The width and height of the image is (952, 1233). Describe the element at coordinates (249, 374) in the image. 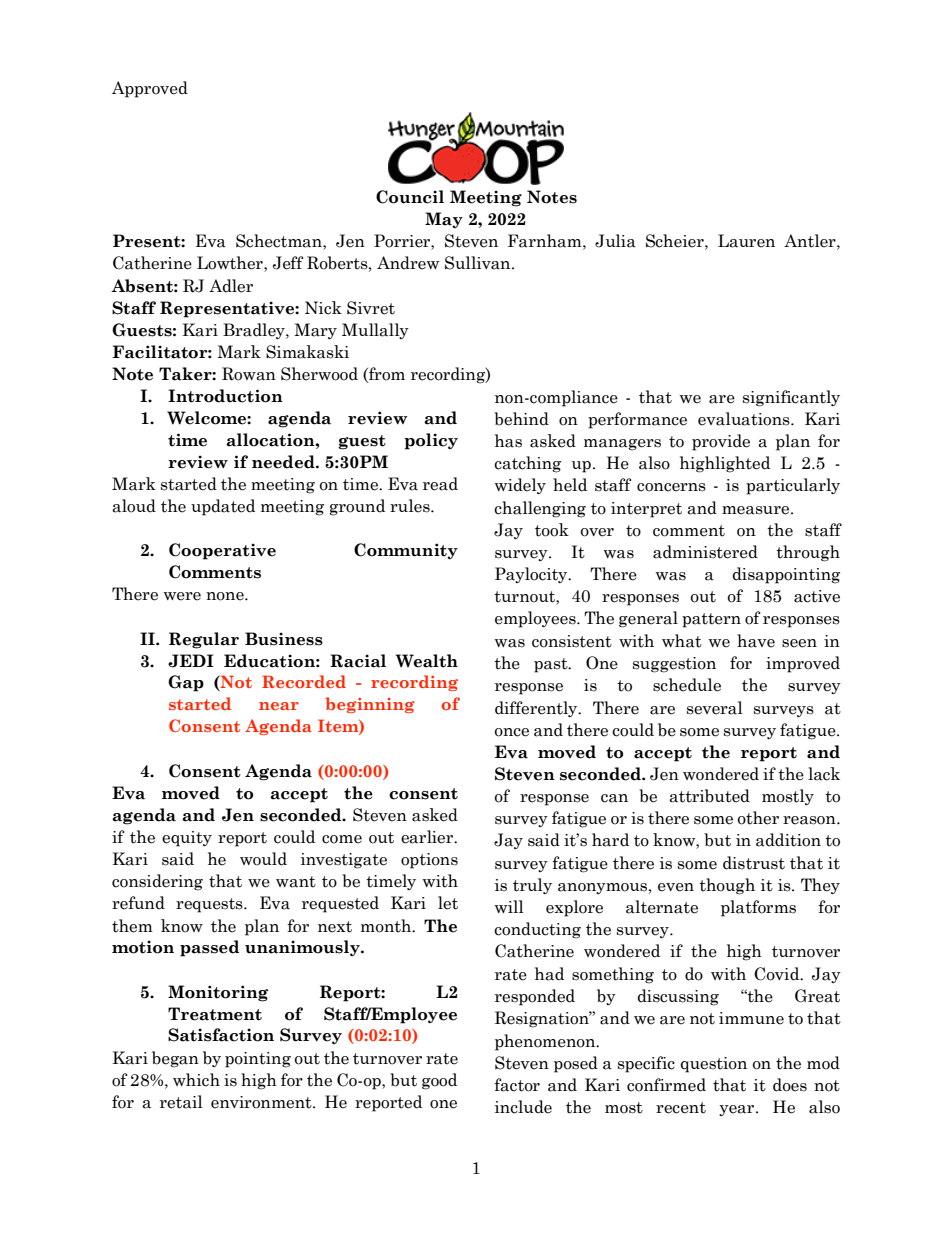

I see `Rowan` at that location.
